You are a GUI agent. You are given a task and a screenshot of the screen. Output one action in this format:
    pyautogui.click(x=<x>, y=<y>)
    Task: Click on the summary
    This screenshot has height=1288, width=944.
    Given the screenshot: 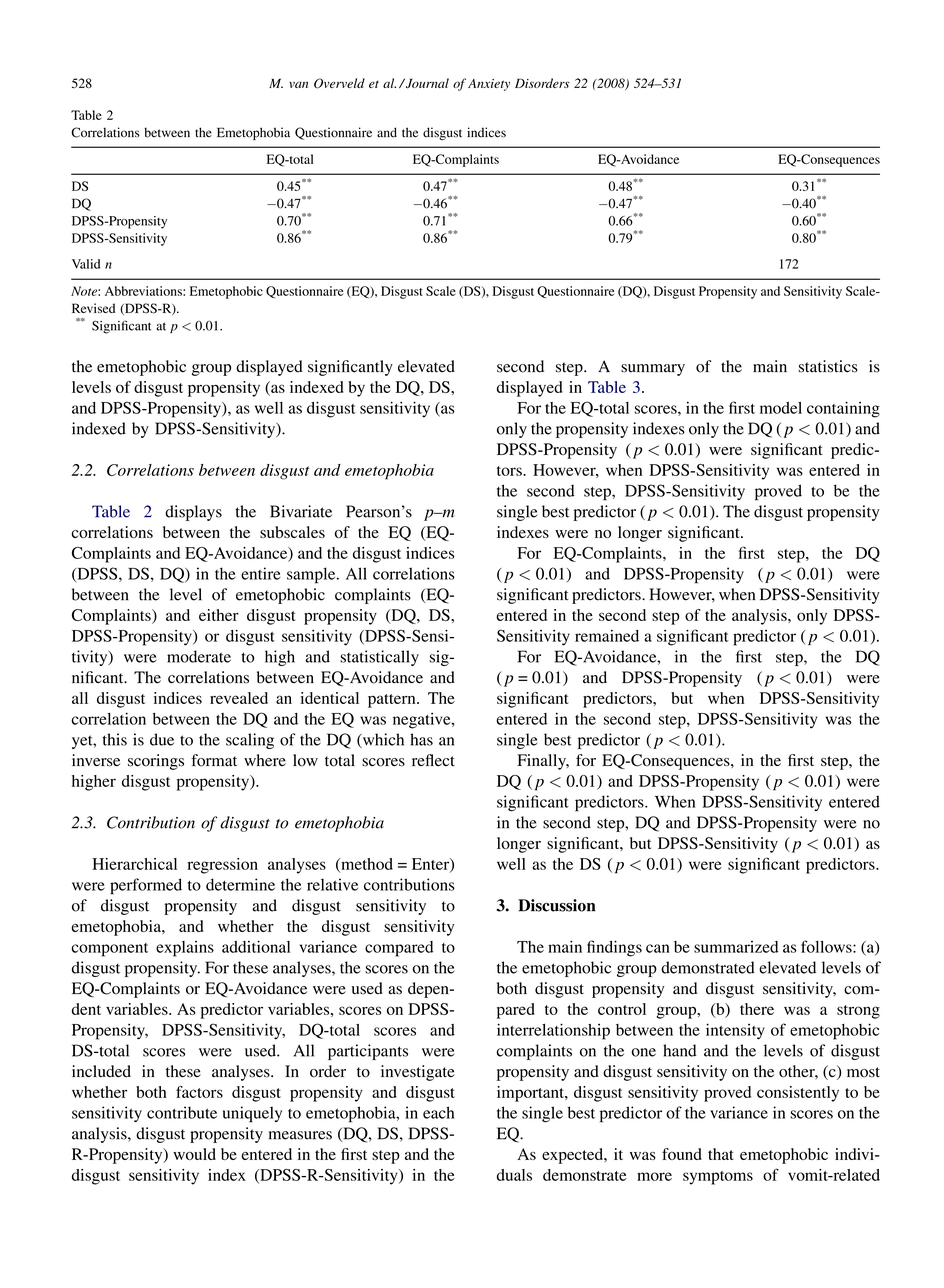 What is the action you would take?
    pyautogui.click(x=653, y=370)
